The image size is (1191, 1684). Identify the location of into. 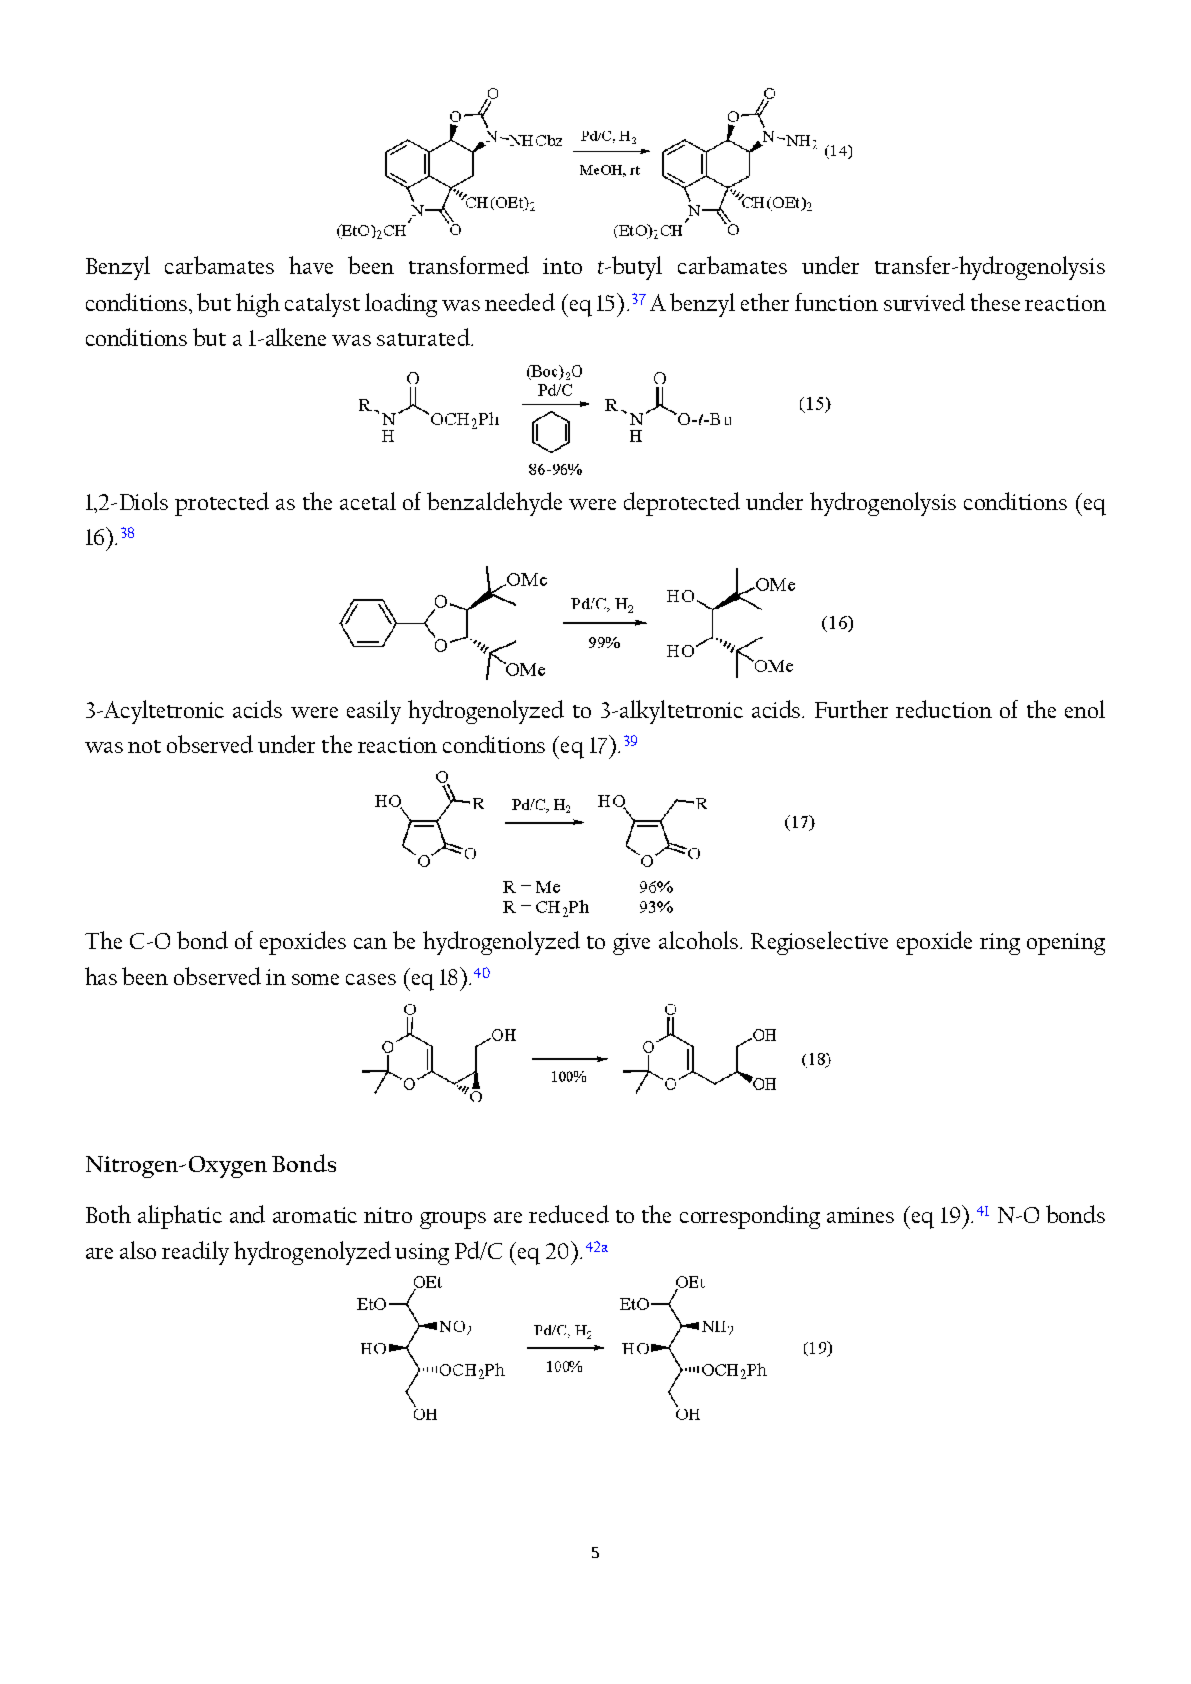
(562, 266).
